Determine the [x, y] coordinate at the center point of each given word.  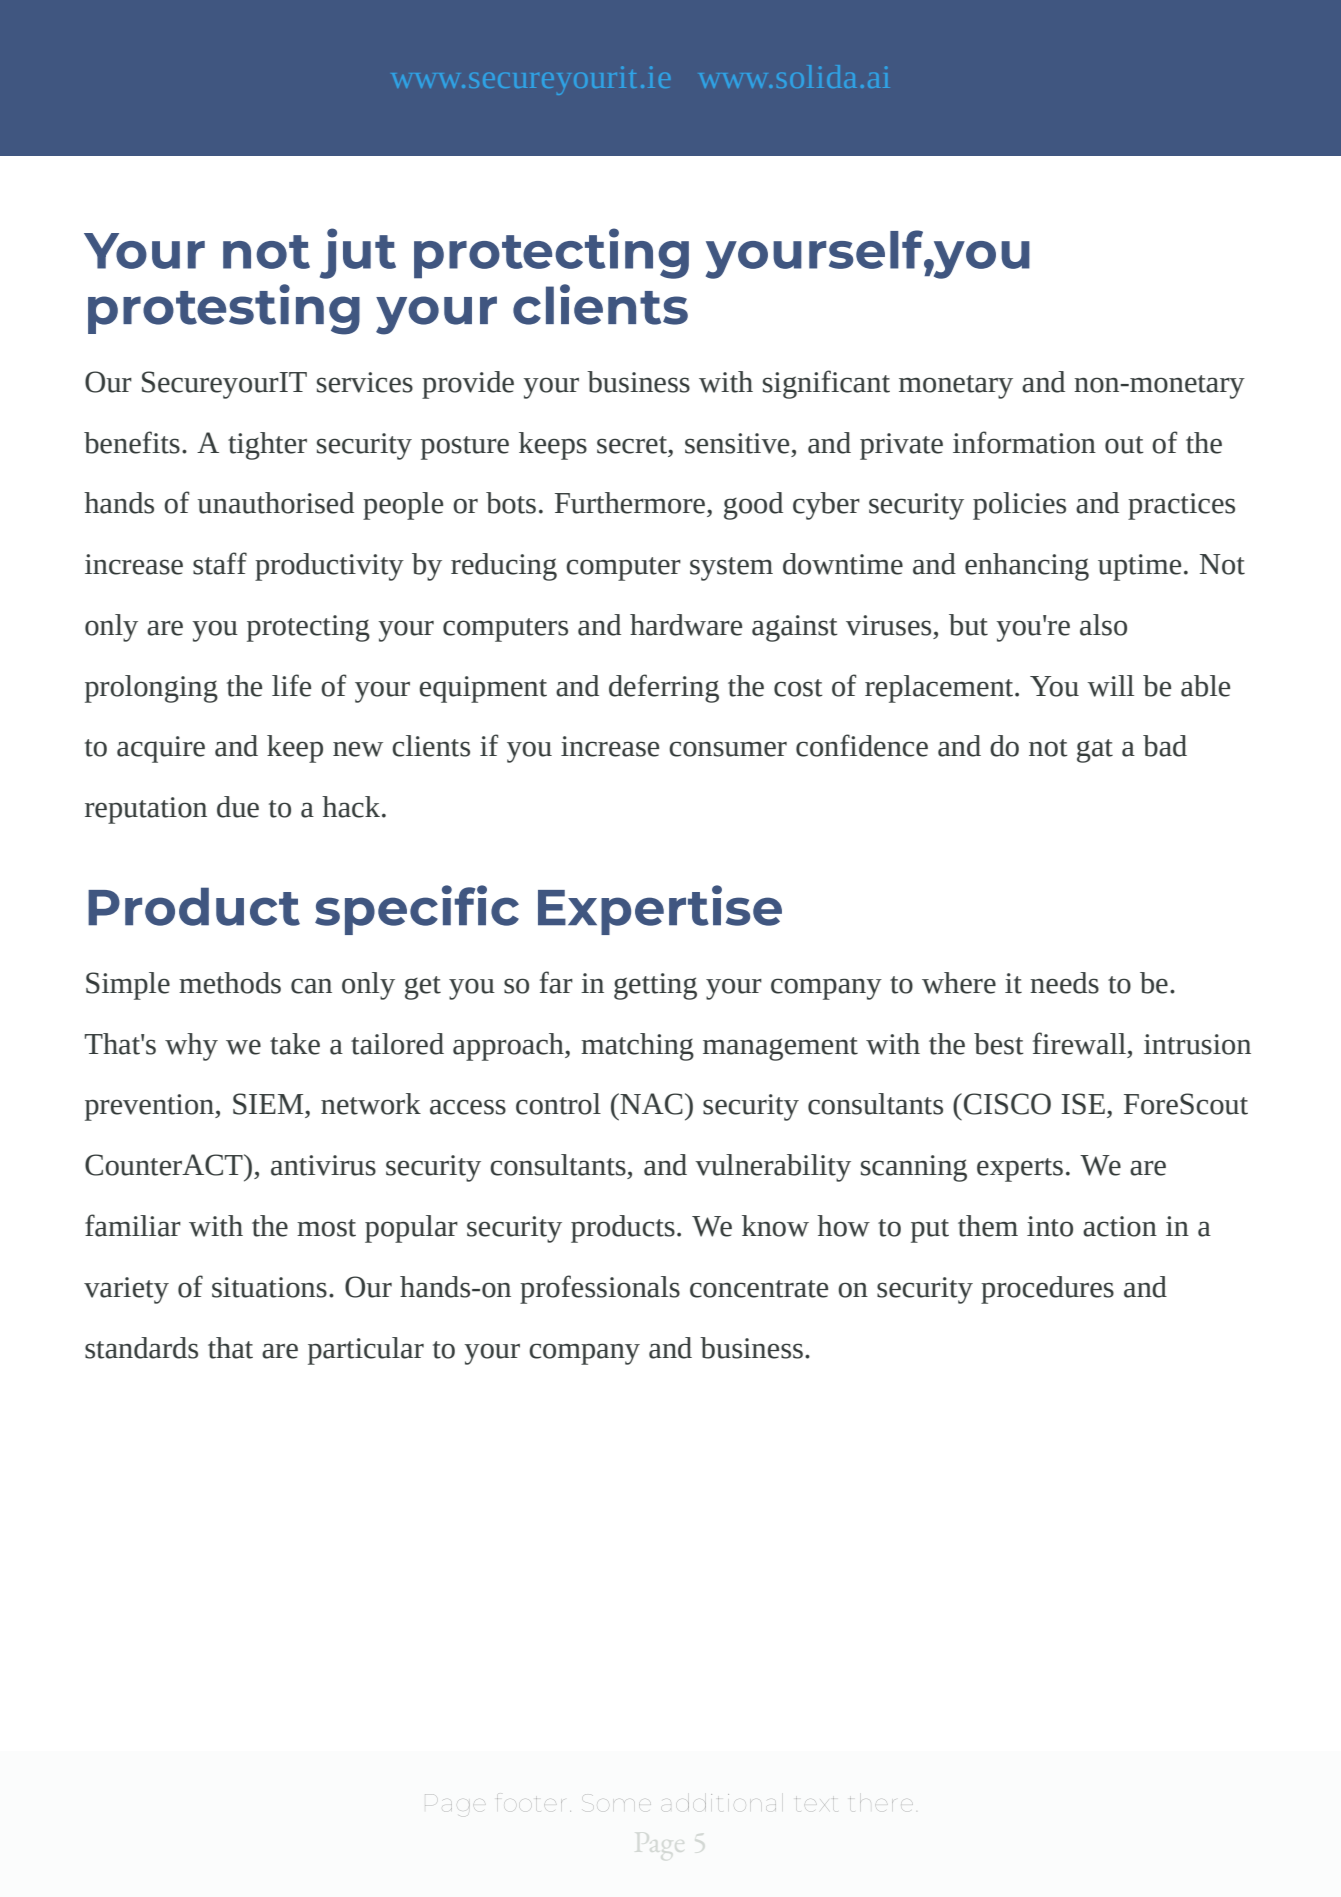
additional [719, 1802]
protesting [224, 309]
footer [529, 1800]
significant [826, 384]
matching [637, 1047]
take [295, 1044]
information [1024, 442]
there [881, 1801]
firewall [1079, 1043]
